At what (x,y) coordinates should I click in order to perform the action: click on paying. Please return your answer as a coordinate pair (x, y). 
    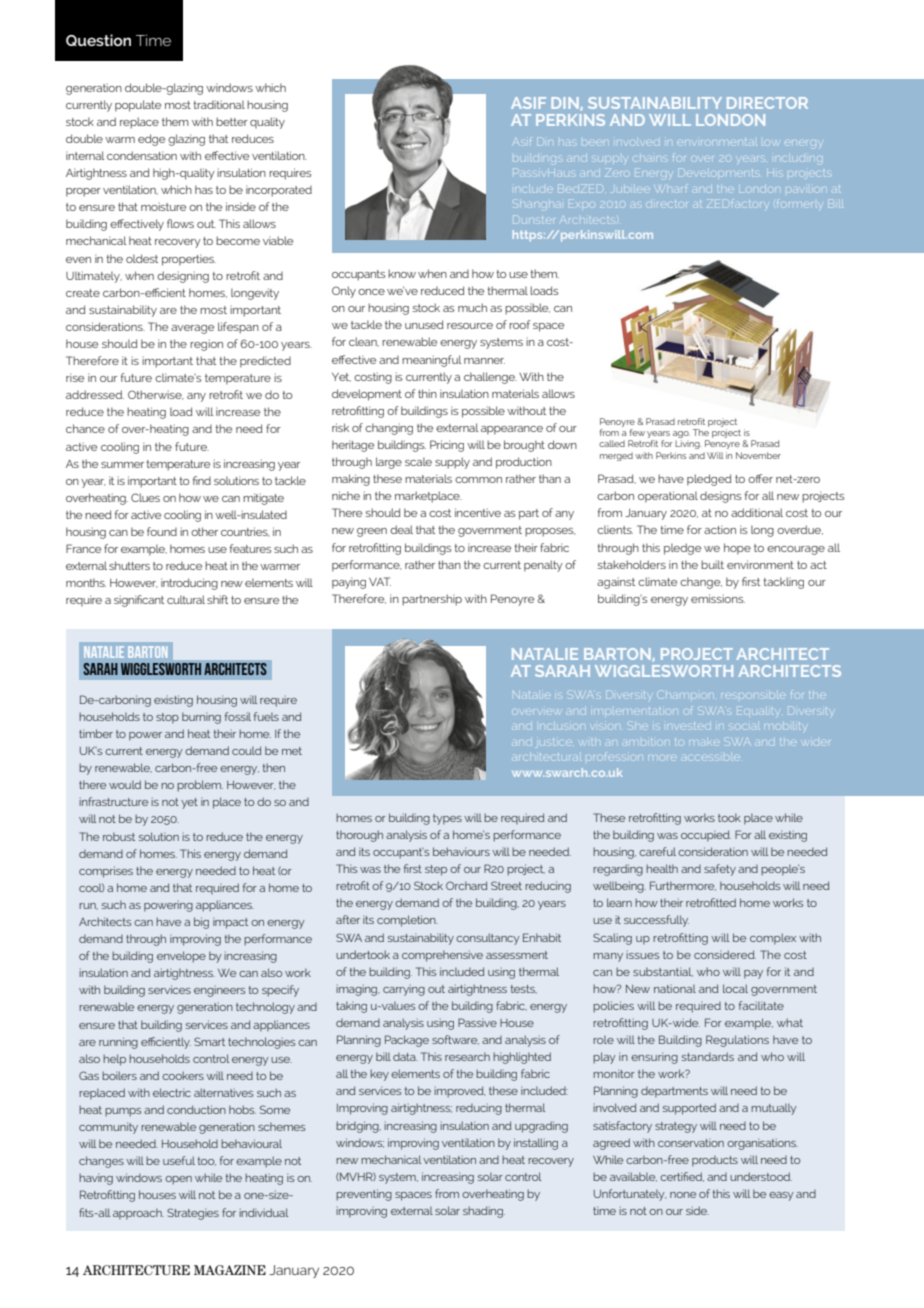
    Looking at the image, I should click on (349, 583).
